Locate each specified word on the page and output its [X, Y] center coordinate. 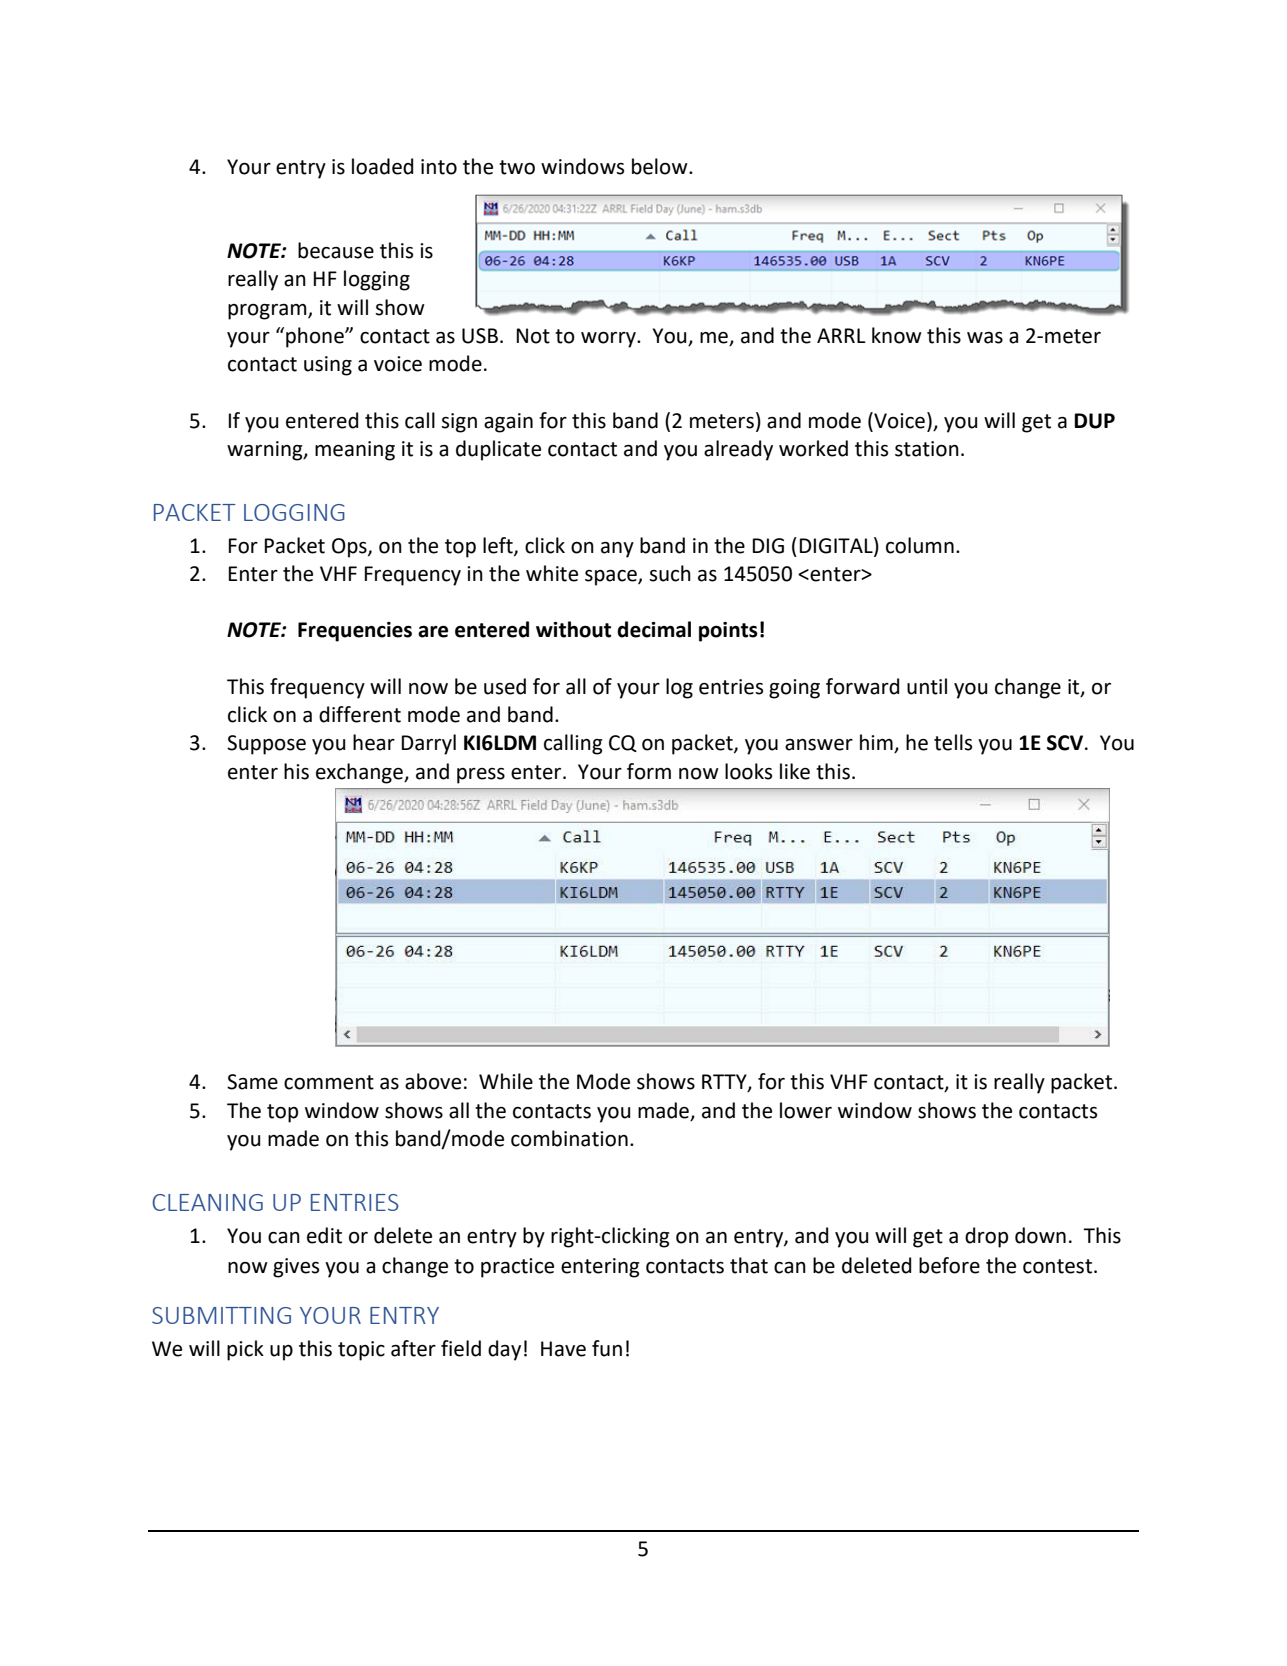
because [336, 250]
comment [329, 1082]
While [506, 1081]
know [897, 335]
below [661, 166]
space [612, 578]
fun [607, 1348]
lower [806, 1110]
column [920, 545]
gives [296, 1268]
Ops [350, 548]
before [949, 1265]
